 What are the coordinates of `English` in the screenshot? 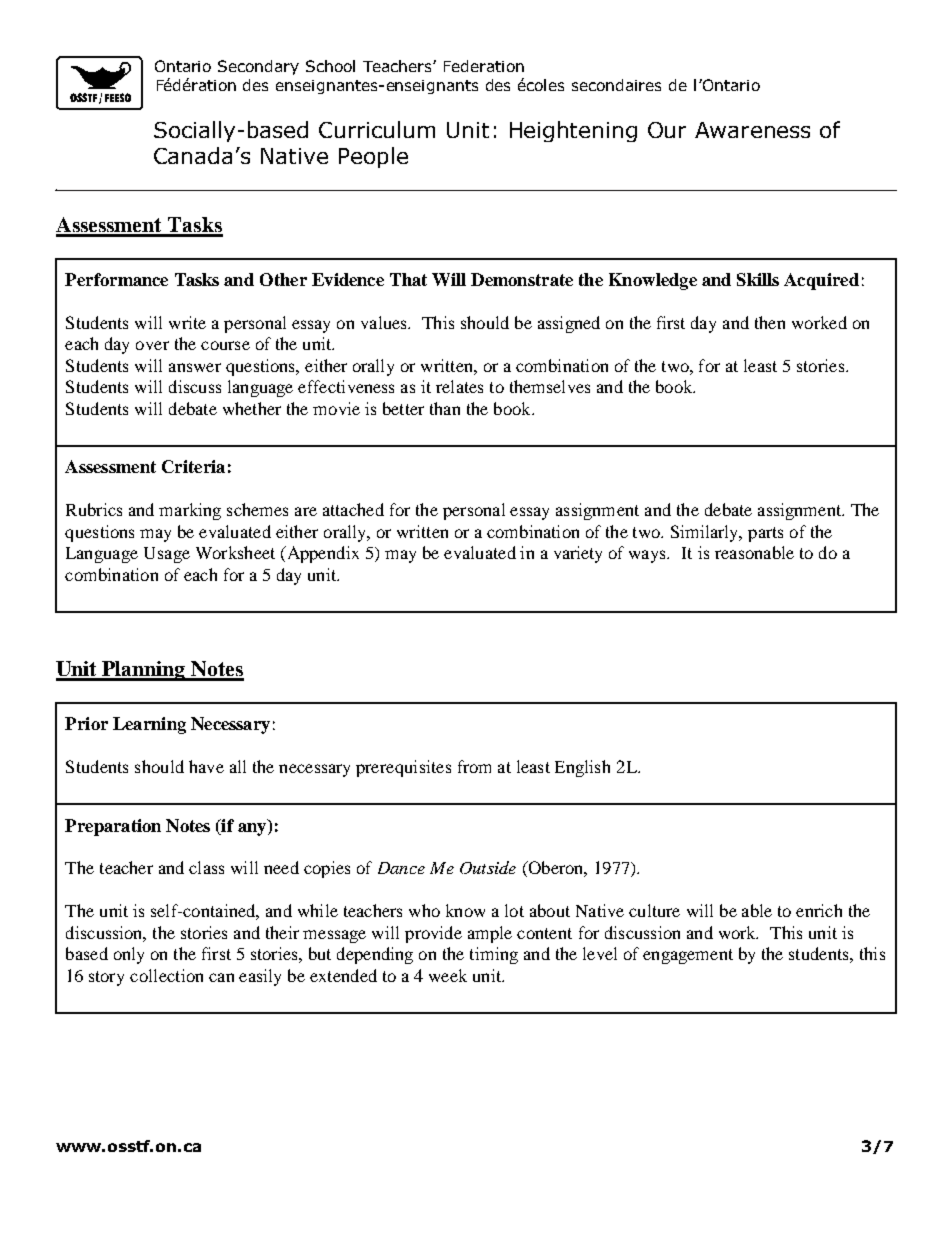 It's located at (582, 768).
